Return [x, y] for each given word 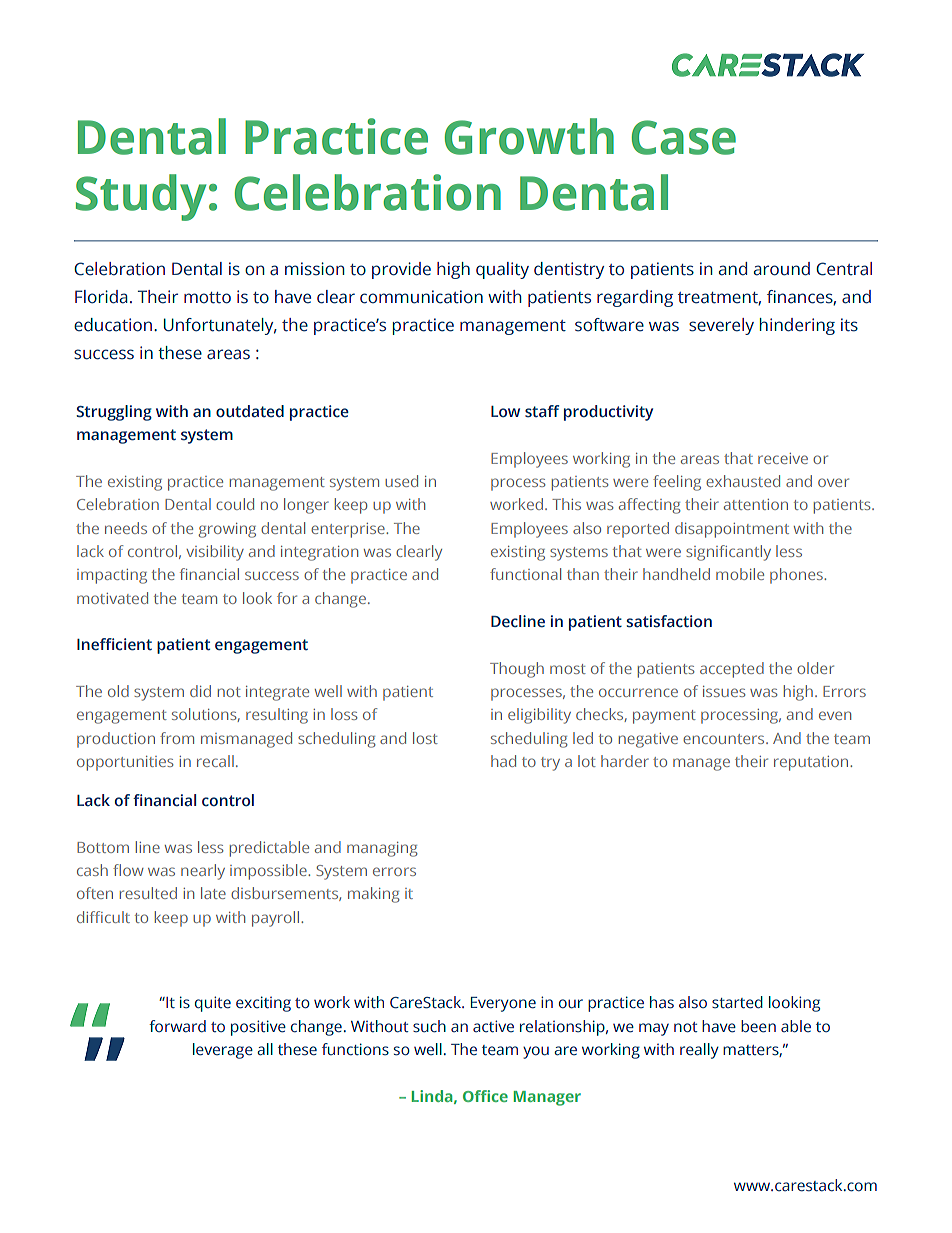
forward [177, 1026]
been [758, 1026]
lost [425, 738]
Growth [529, 136]
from [177, 738]
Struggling [114, 413]
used [401, 481]
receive [783, 458]
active [493, 1026]
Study [141, 197]
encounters [725, 739]
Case [684, 137]
